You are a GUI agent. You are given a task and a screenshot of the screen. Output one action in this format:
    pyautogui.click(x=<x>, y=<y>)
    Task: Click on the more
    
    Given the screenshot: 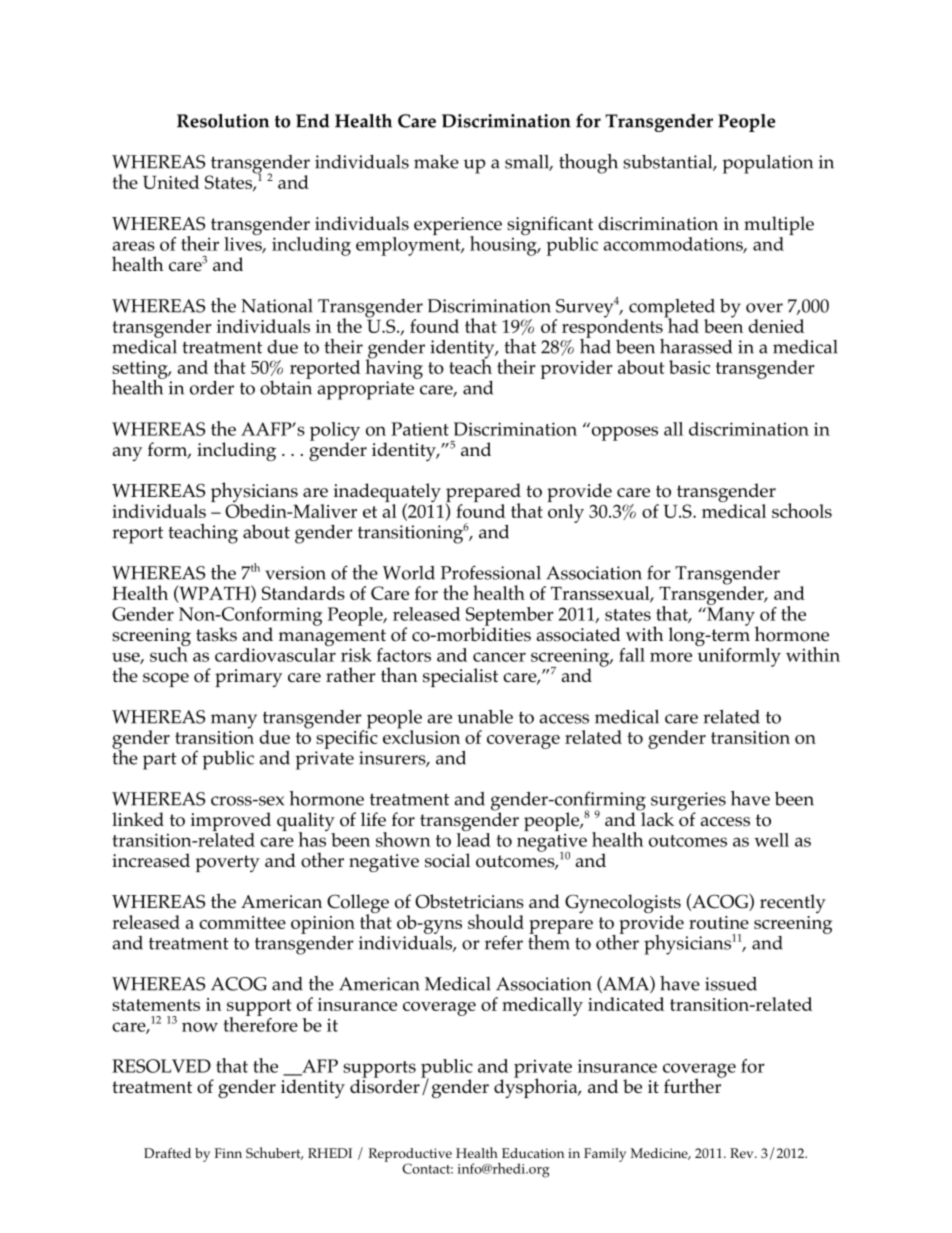 What is the action you would take?
    pyautogui.click(x=671, y=657)
